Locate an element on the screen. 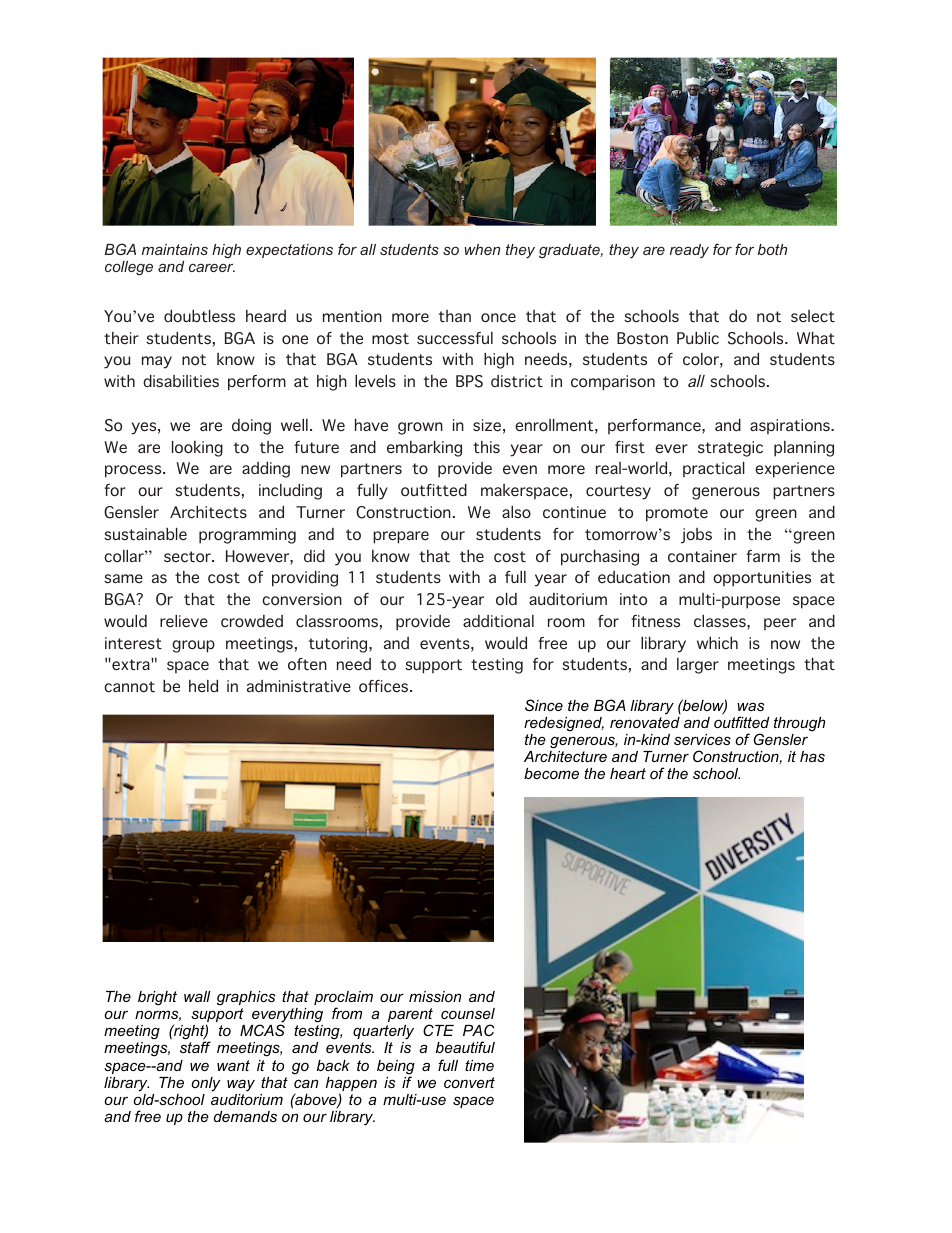  when is located at coordinates (482, 249).
